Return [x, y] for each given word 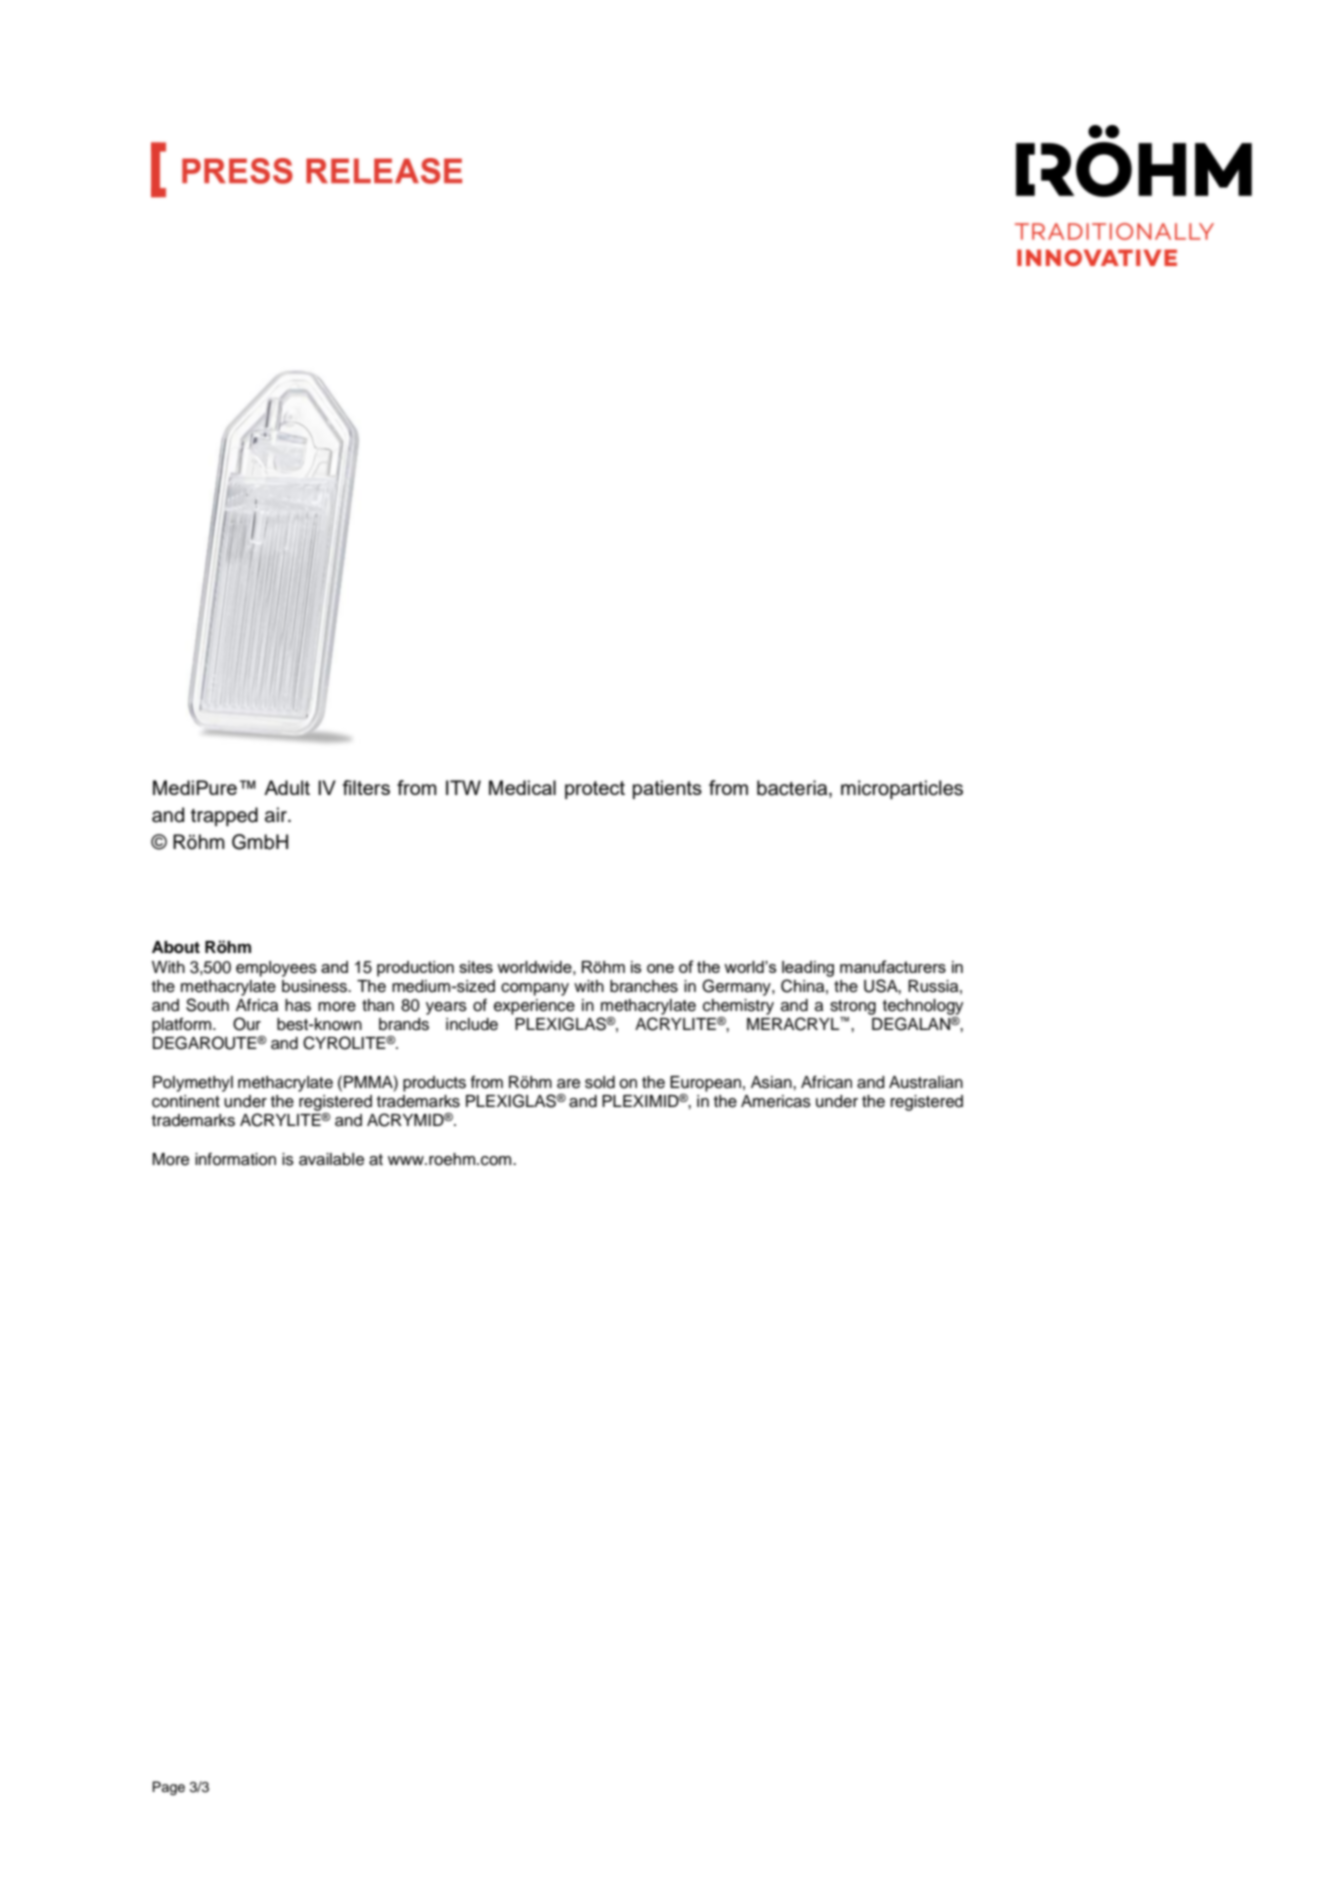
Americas [776, 1101]
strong [853, 1007]
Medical [522, 787]
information [235, 1159]
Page [168, 1788]
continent [186, 1101]
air [277, 815]
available [331, 1159]
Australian [926, 1082]
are [568, 1084]
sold [600, 1082]
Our [247, 1024]
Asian [772, 1082]
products [434, 1084]
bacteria [793, 789]
